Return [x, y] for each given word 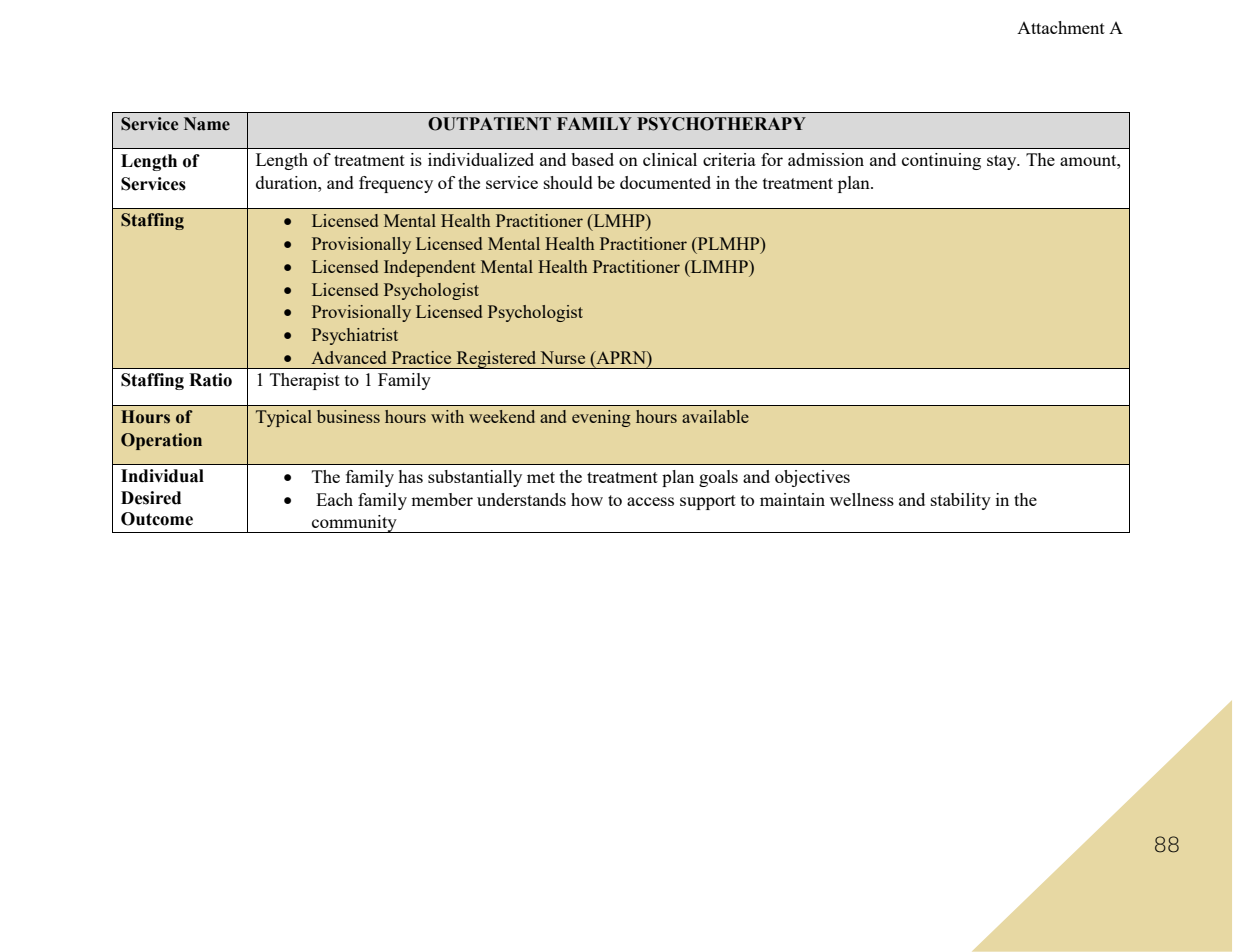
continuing [941, 161]
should [568, 182]
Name [207, 124]
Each [334, 499]
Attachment [1061, 27]
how [587, 499]
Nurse [562, 357]
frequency [396, 184]
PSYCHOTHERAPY [721, 124]
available [715, 416]
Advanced [348, 357]
